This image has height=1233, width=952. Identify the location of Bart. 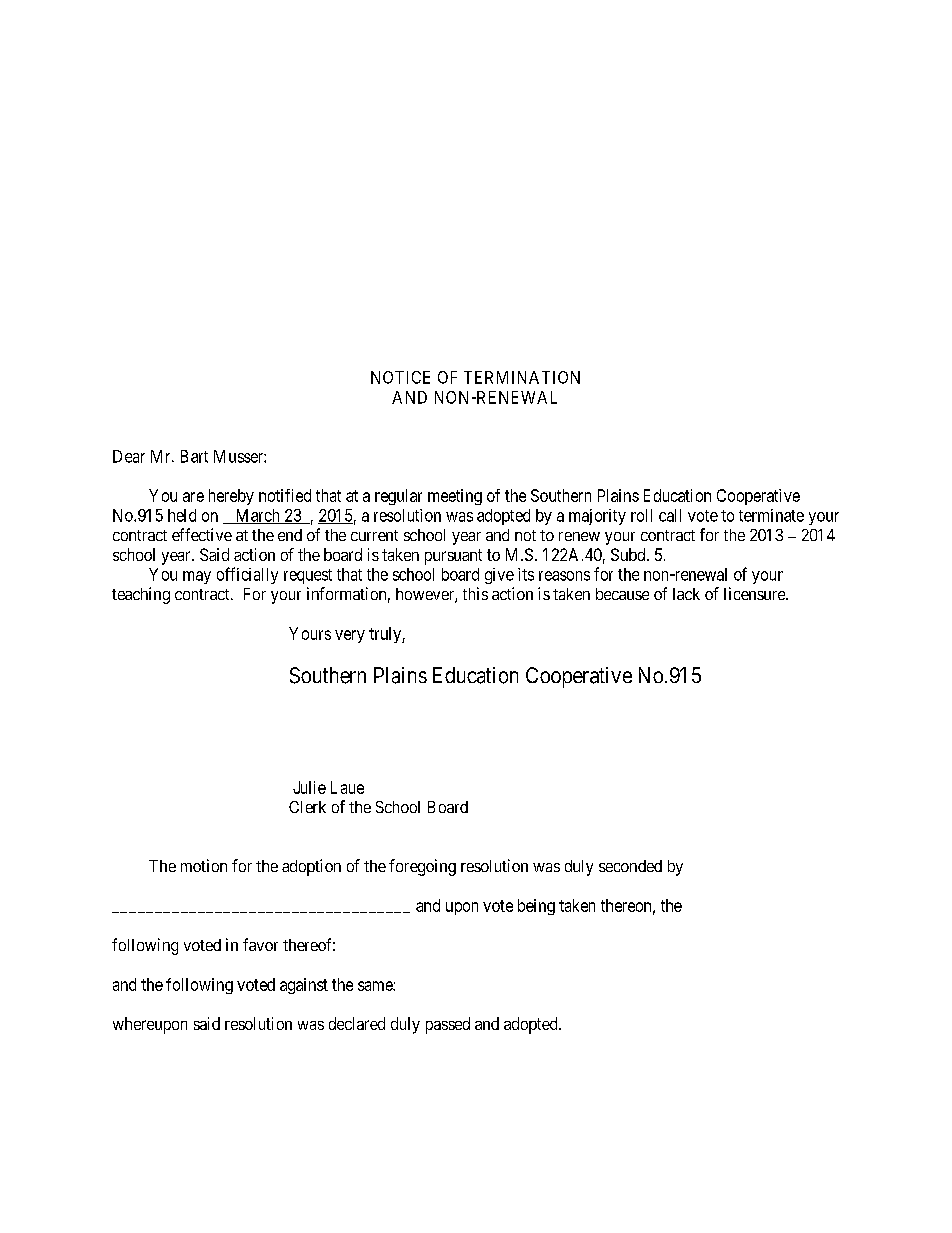
(194, 456).
